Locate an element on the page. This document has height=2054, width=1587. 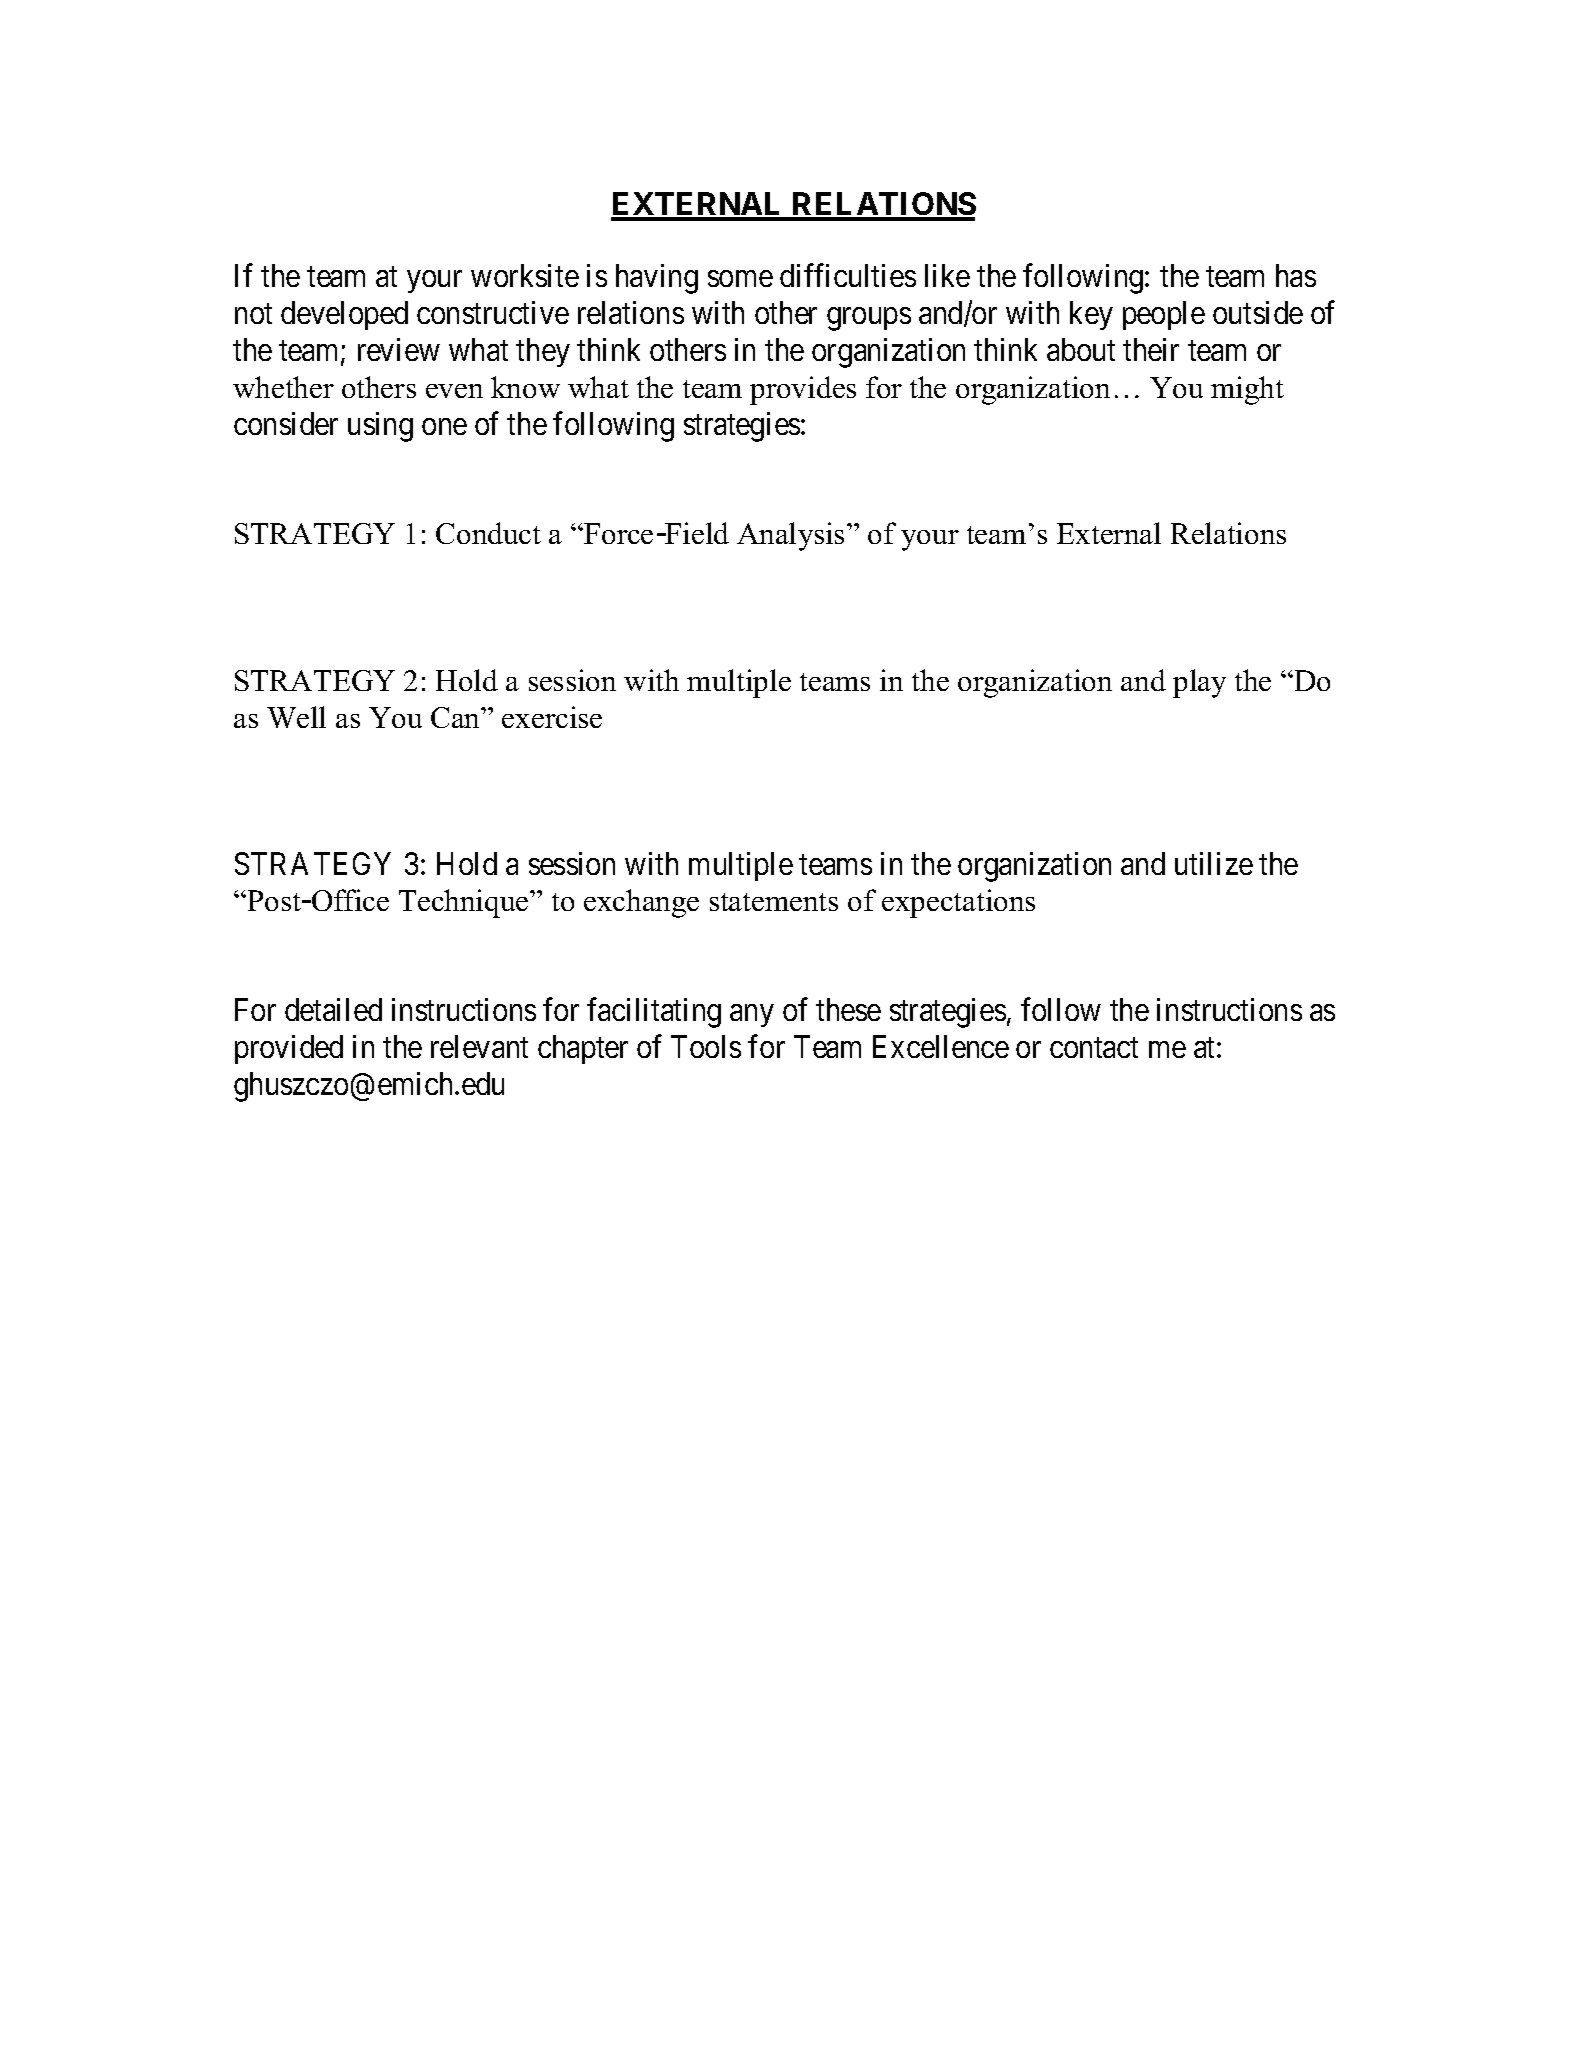
some is located at coordinates (740, 279).
